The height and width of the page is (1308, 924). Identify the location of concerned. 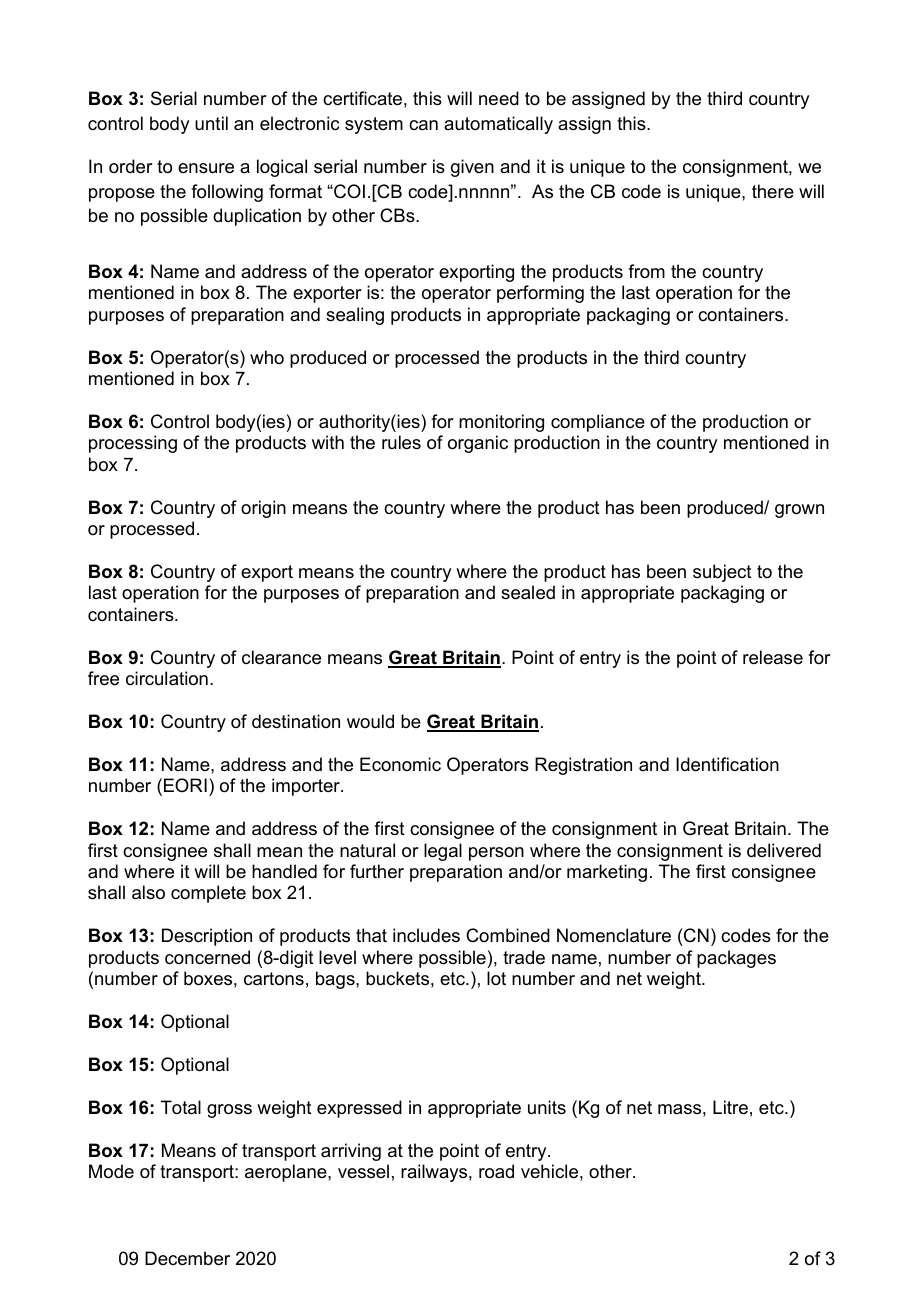
(207, 957).
